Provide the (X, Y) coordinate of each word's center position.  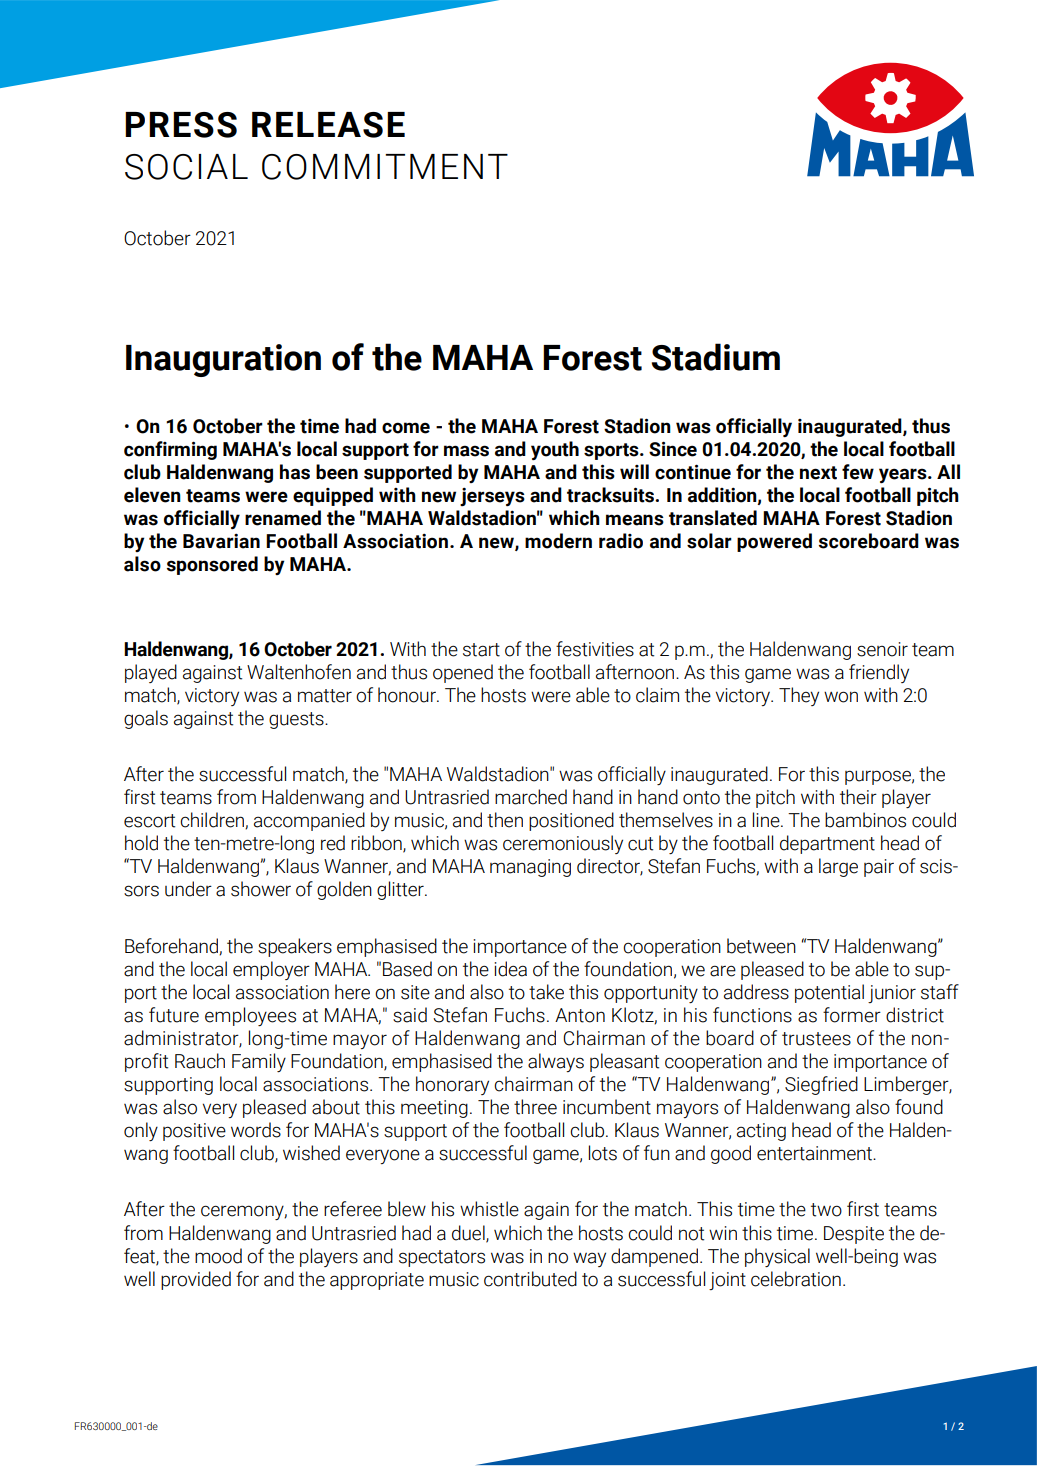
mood (218, 1256)
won (841, 697)
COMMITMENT (385, 167)
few (858, 472)
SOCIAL (186, 167)
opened (463, 673)
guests (297, 720)
